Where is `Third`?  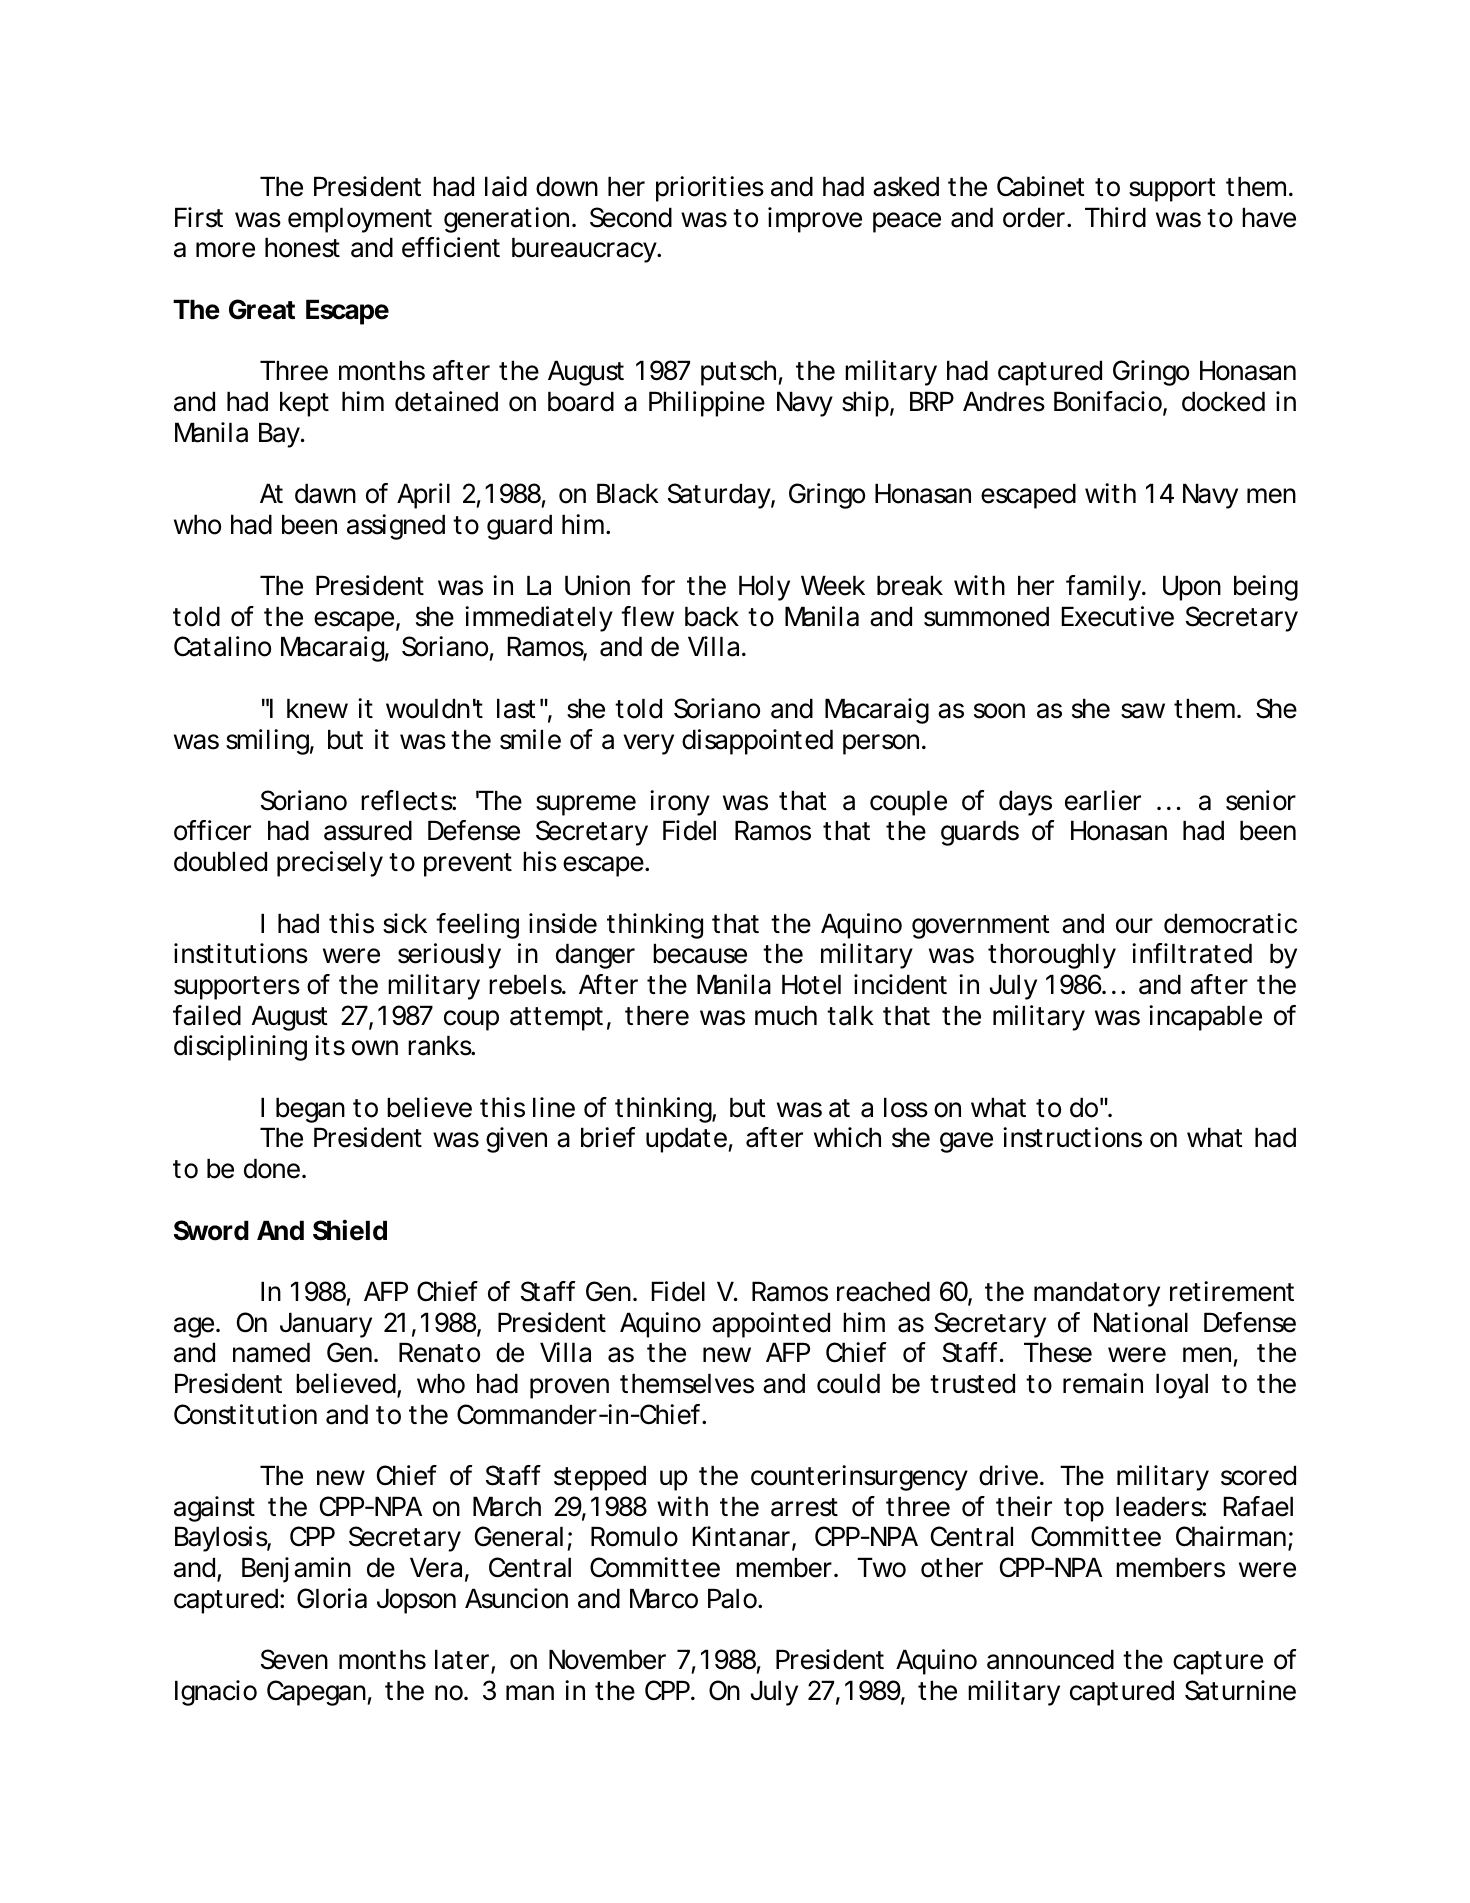 Third is located at coordinates (1115, 217).
